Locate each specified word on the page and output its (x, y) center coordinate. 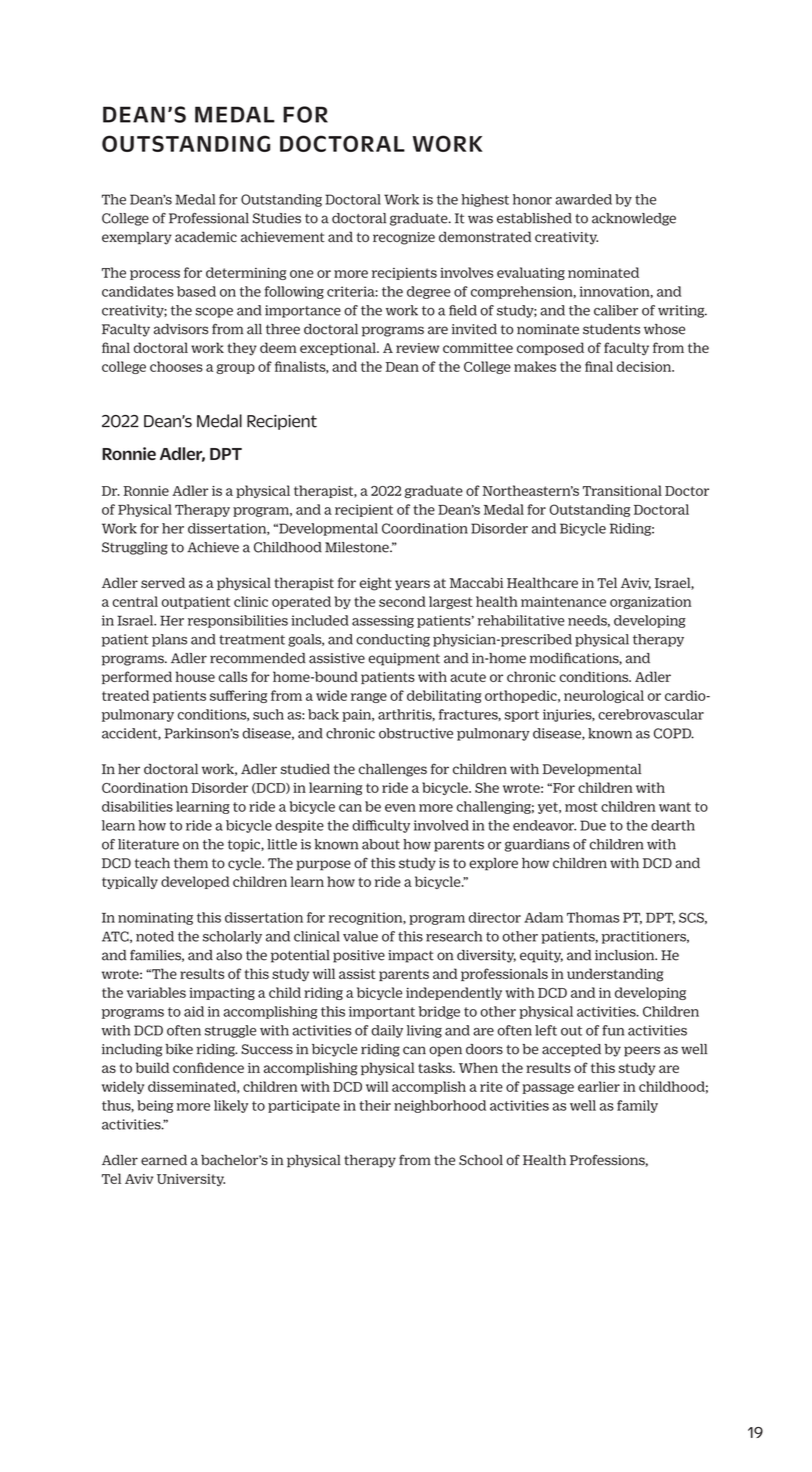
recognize (404, 238)
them (191, 863)
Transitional (622, 490)
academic (206, 237)
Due (593, 825)
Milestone (358, 547)
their (375, 1105)
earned (164, 1160)
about (381, 844)
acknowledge (634, 219)
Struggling (135, 548)
